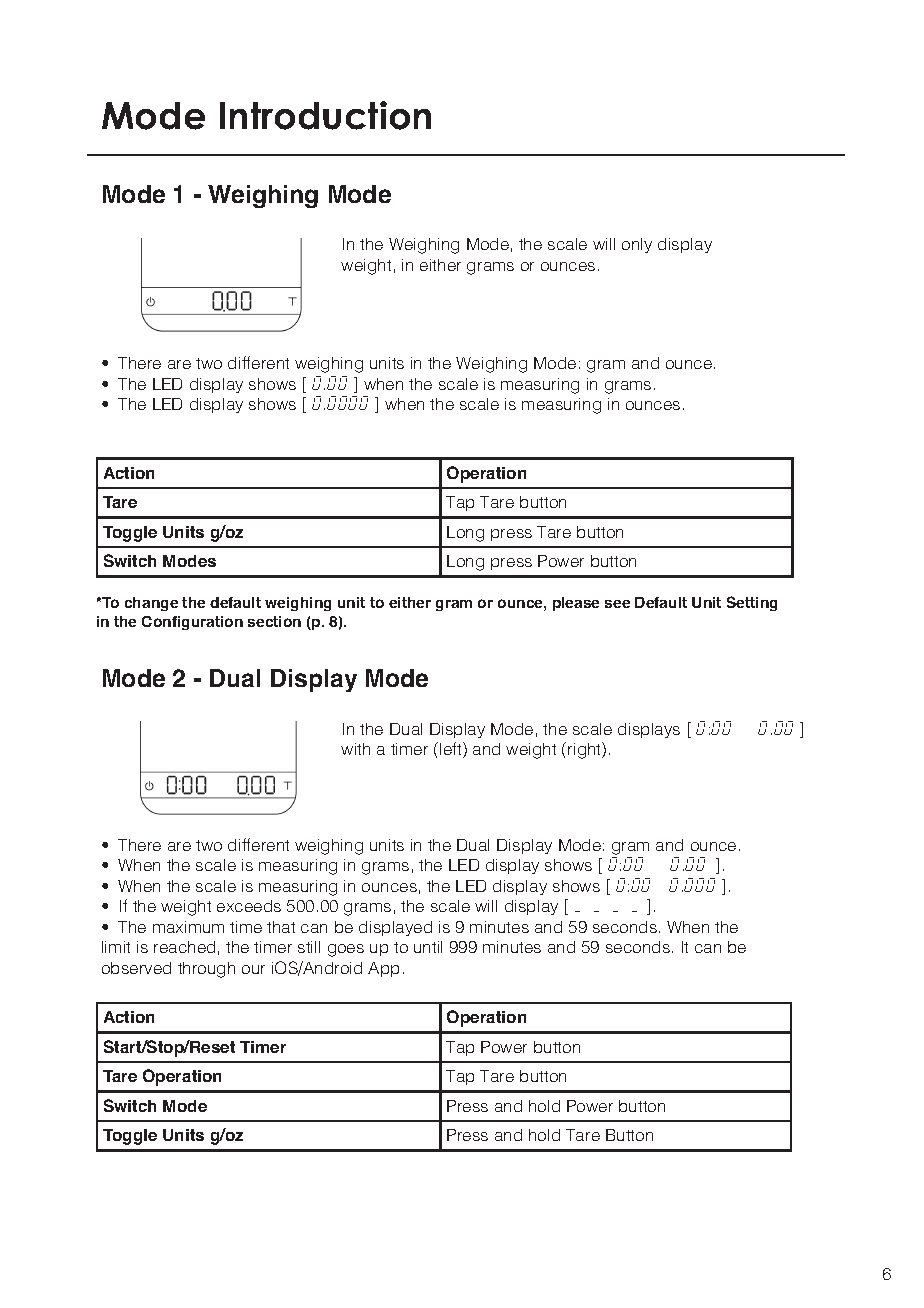 The height and width of the screenshot is (1308, 924). I want to click on only, so click(637, 245).
